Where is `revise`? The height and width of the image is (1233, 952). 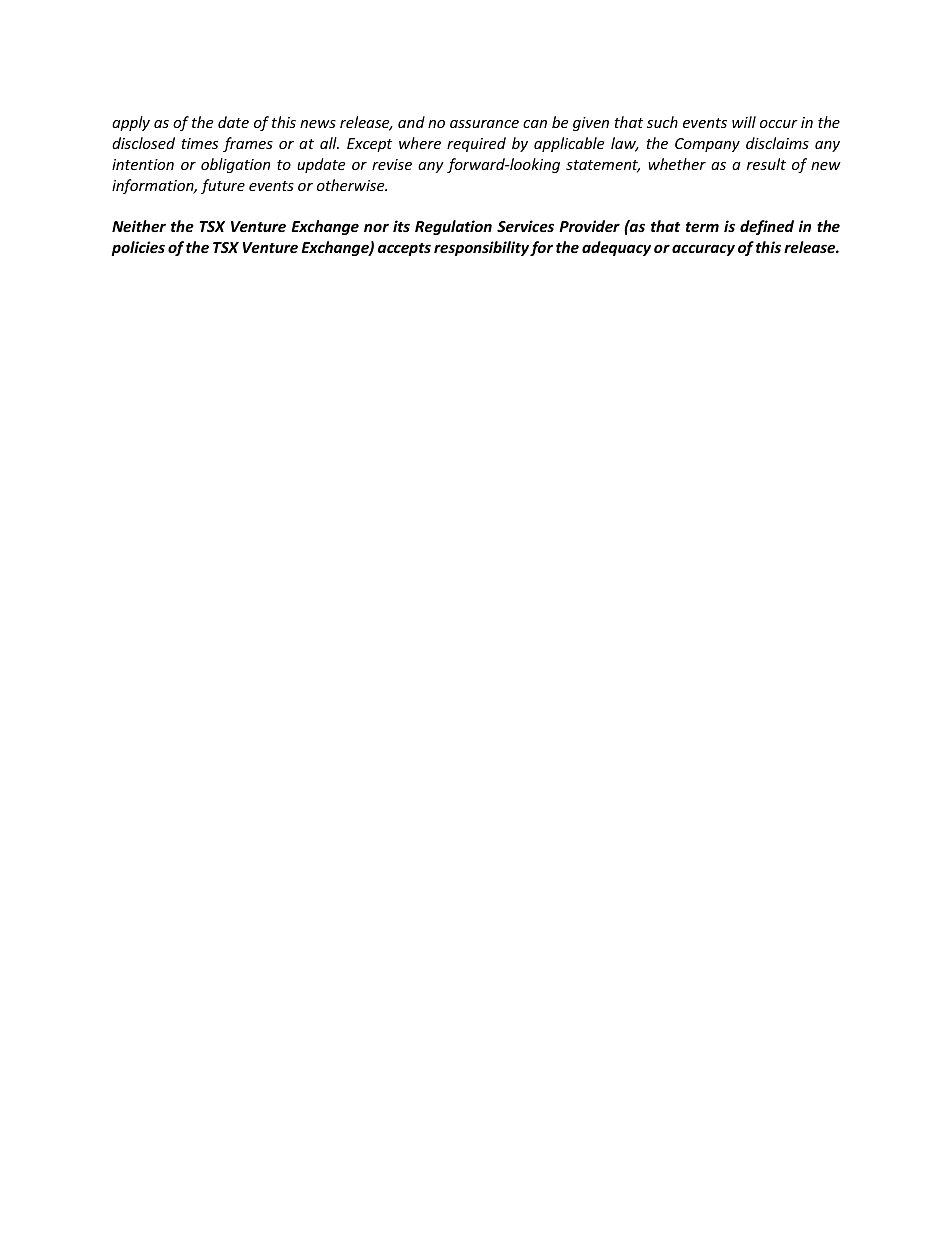
revise is located at coordinates (392, 164).
